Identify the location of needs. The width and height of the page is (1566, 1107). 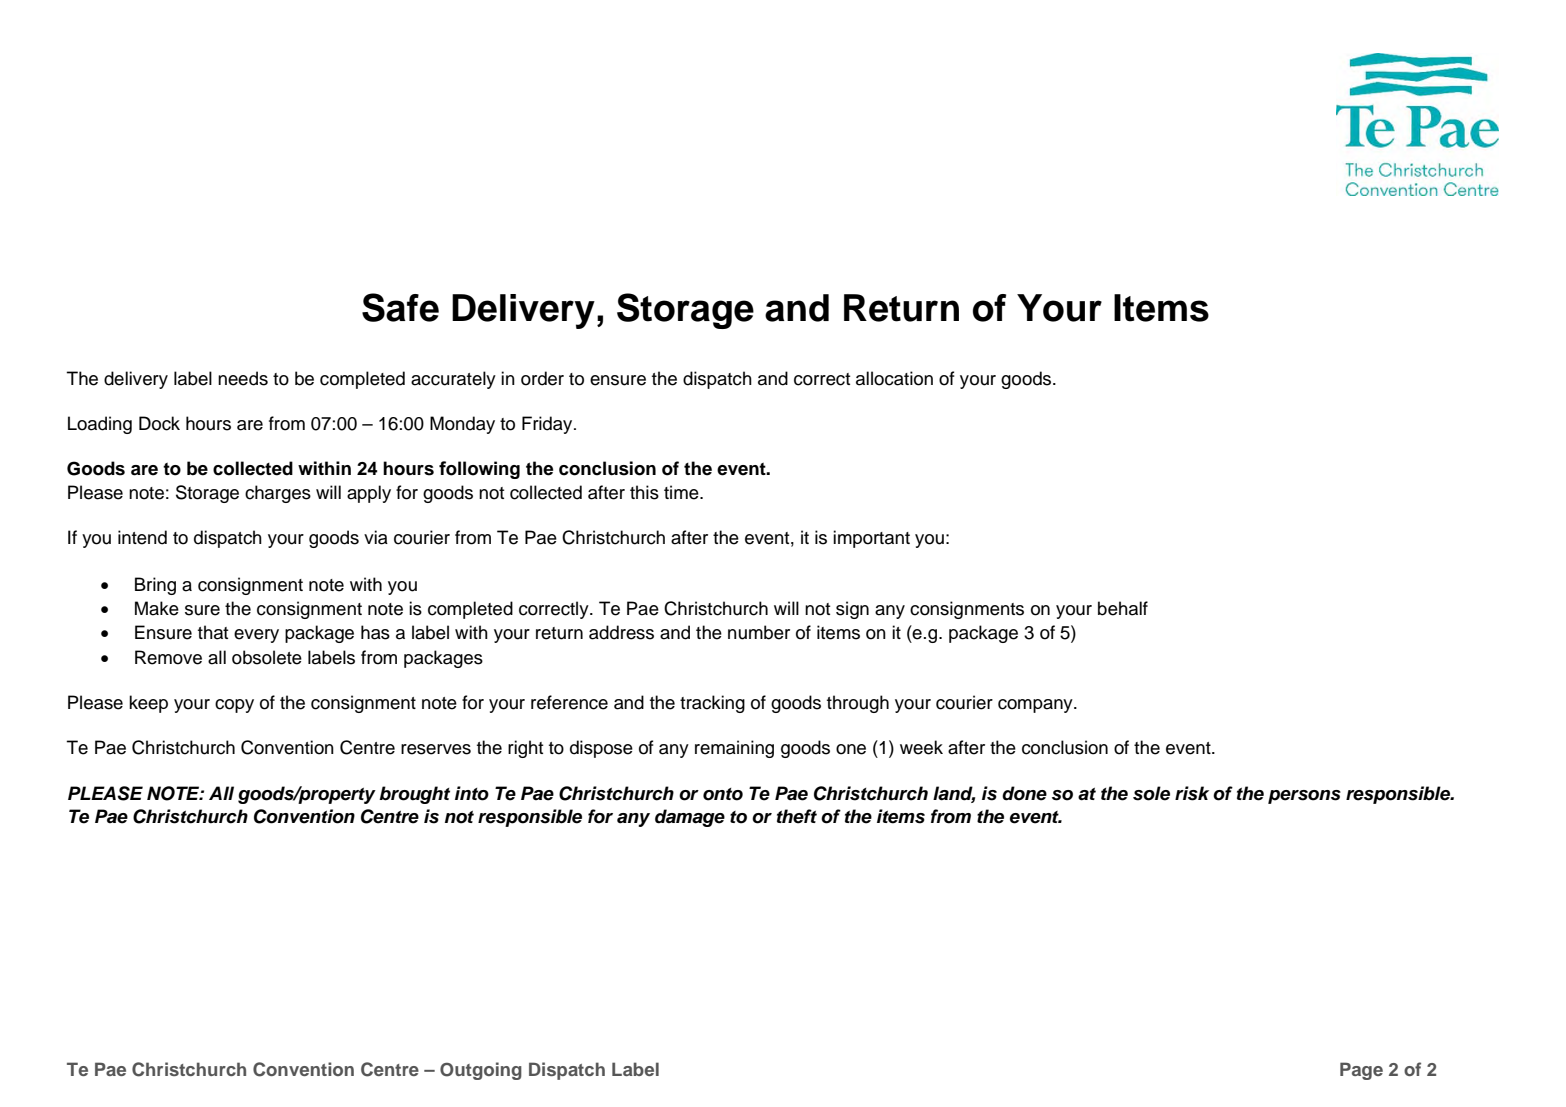
(243, 378).
